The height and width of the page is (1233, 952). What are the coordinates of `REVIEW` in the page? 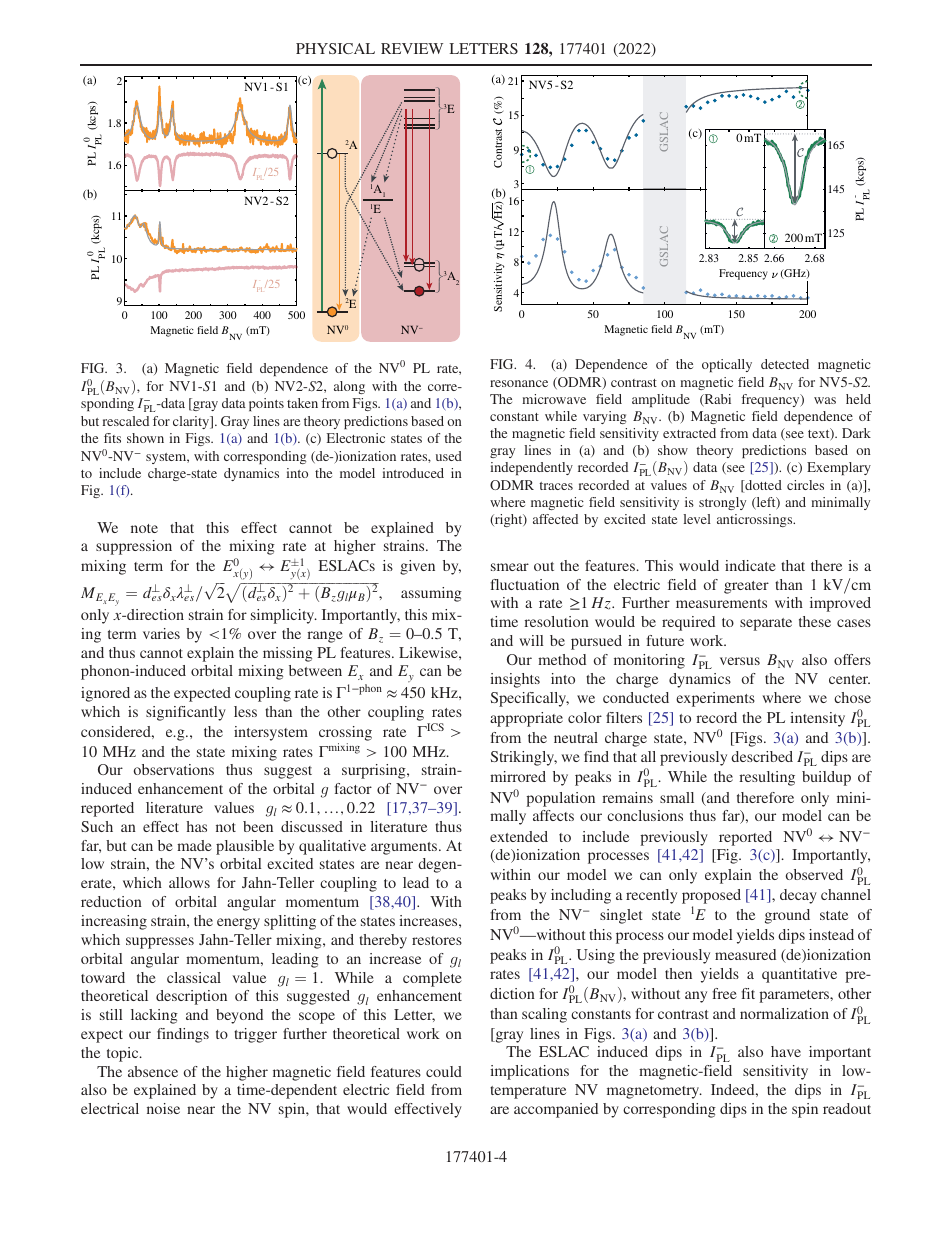 It's located at (412, 48).
